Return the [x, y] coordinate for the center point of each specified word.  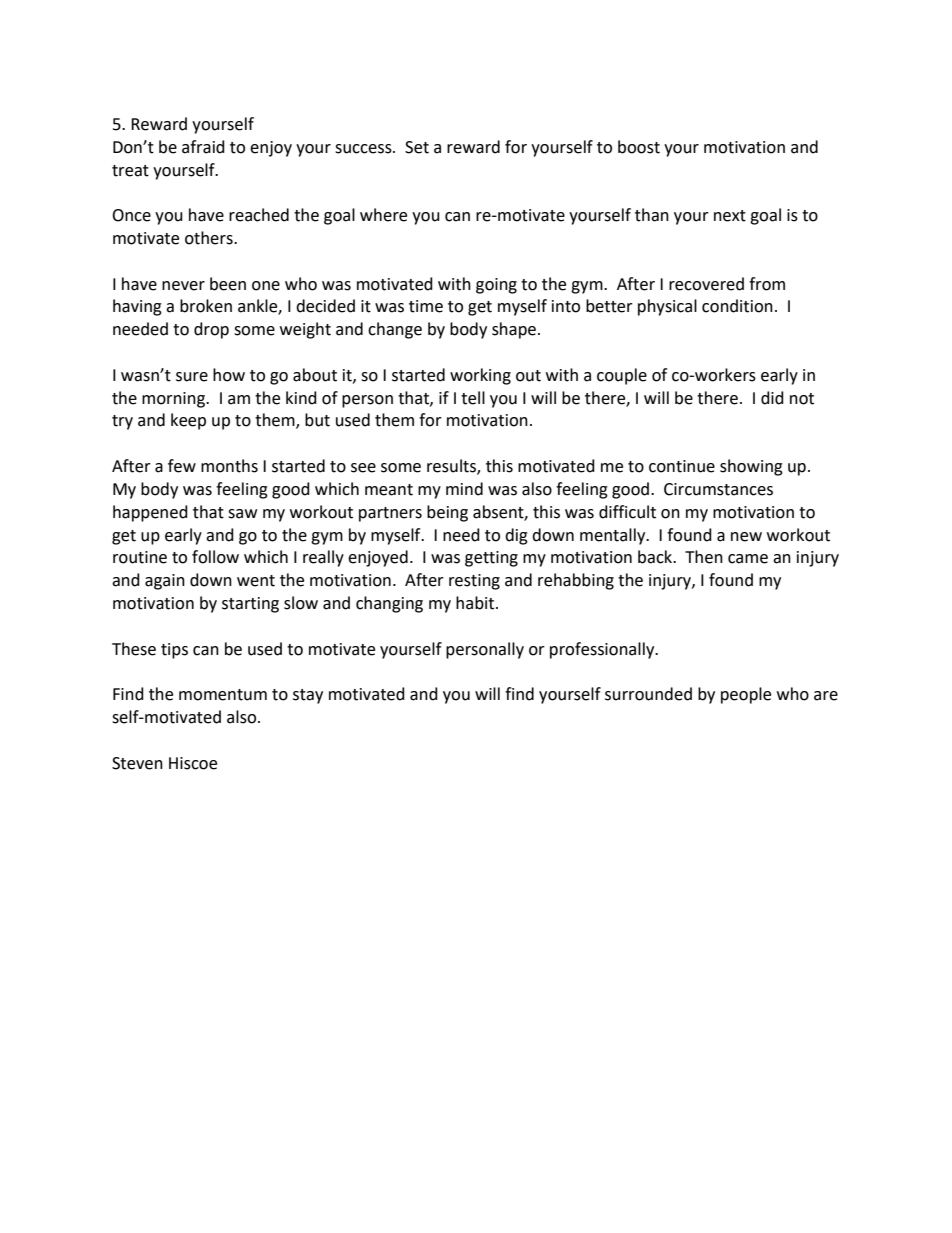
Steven [137, 763]
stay [308, 696]
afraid [203, 147]
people [746, 695]
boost [639, 147]
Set [417, 147]
